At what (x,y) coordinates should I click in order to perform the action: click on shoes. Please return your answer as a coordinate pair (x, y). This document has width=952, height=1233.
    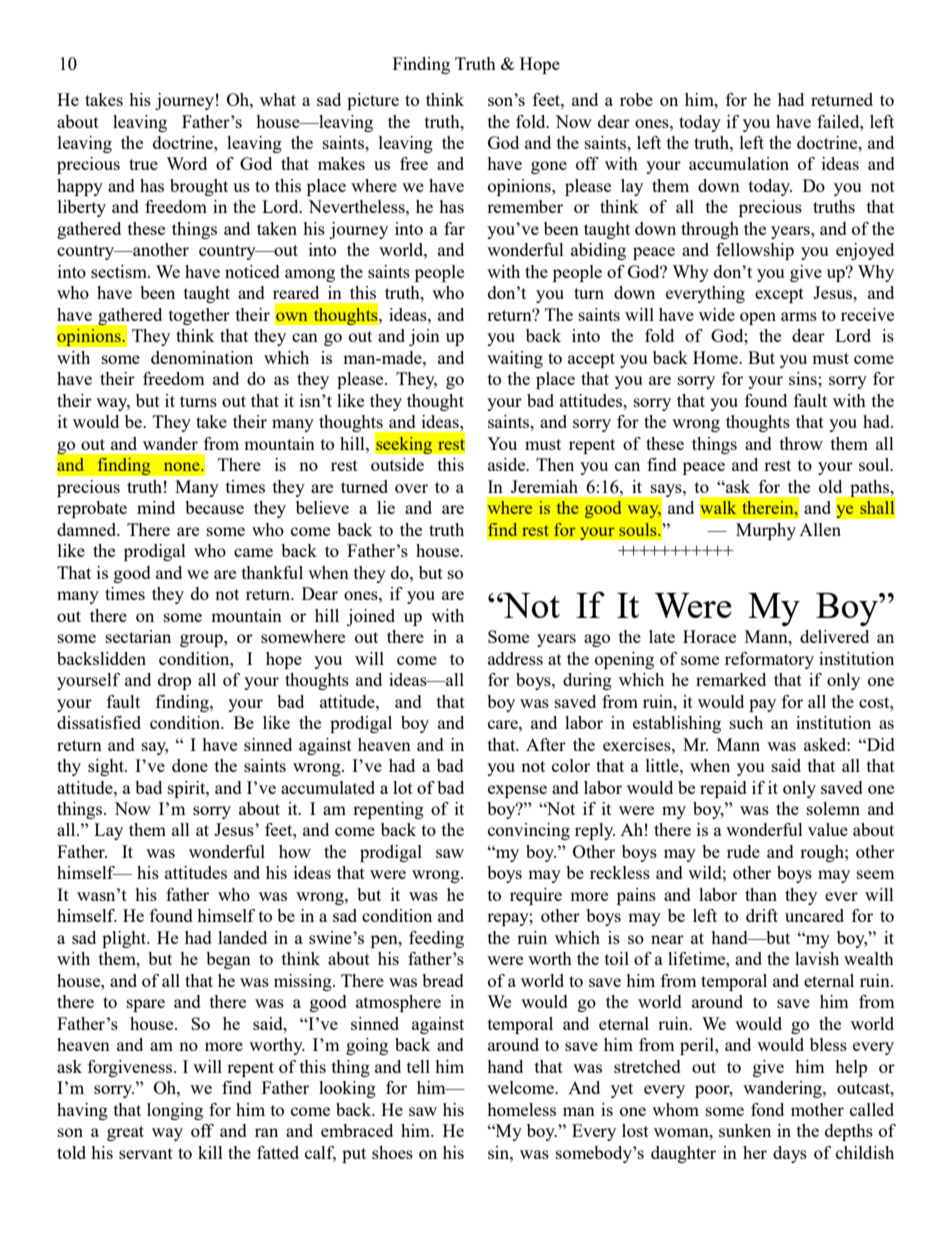
    Looking at the image, I should click on (392, 1152).
